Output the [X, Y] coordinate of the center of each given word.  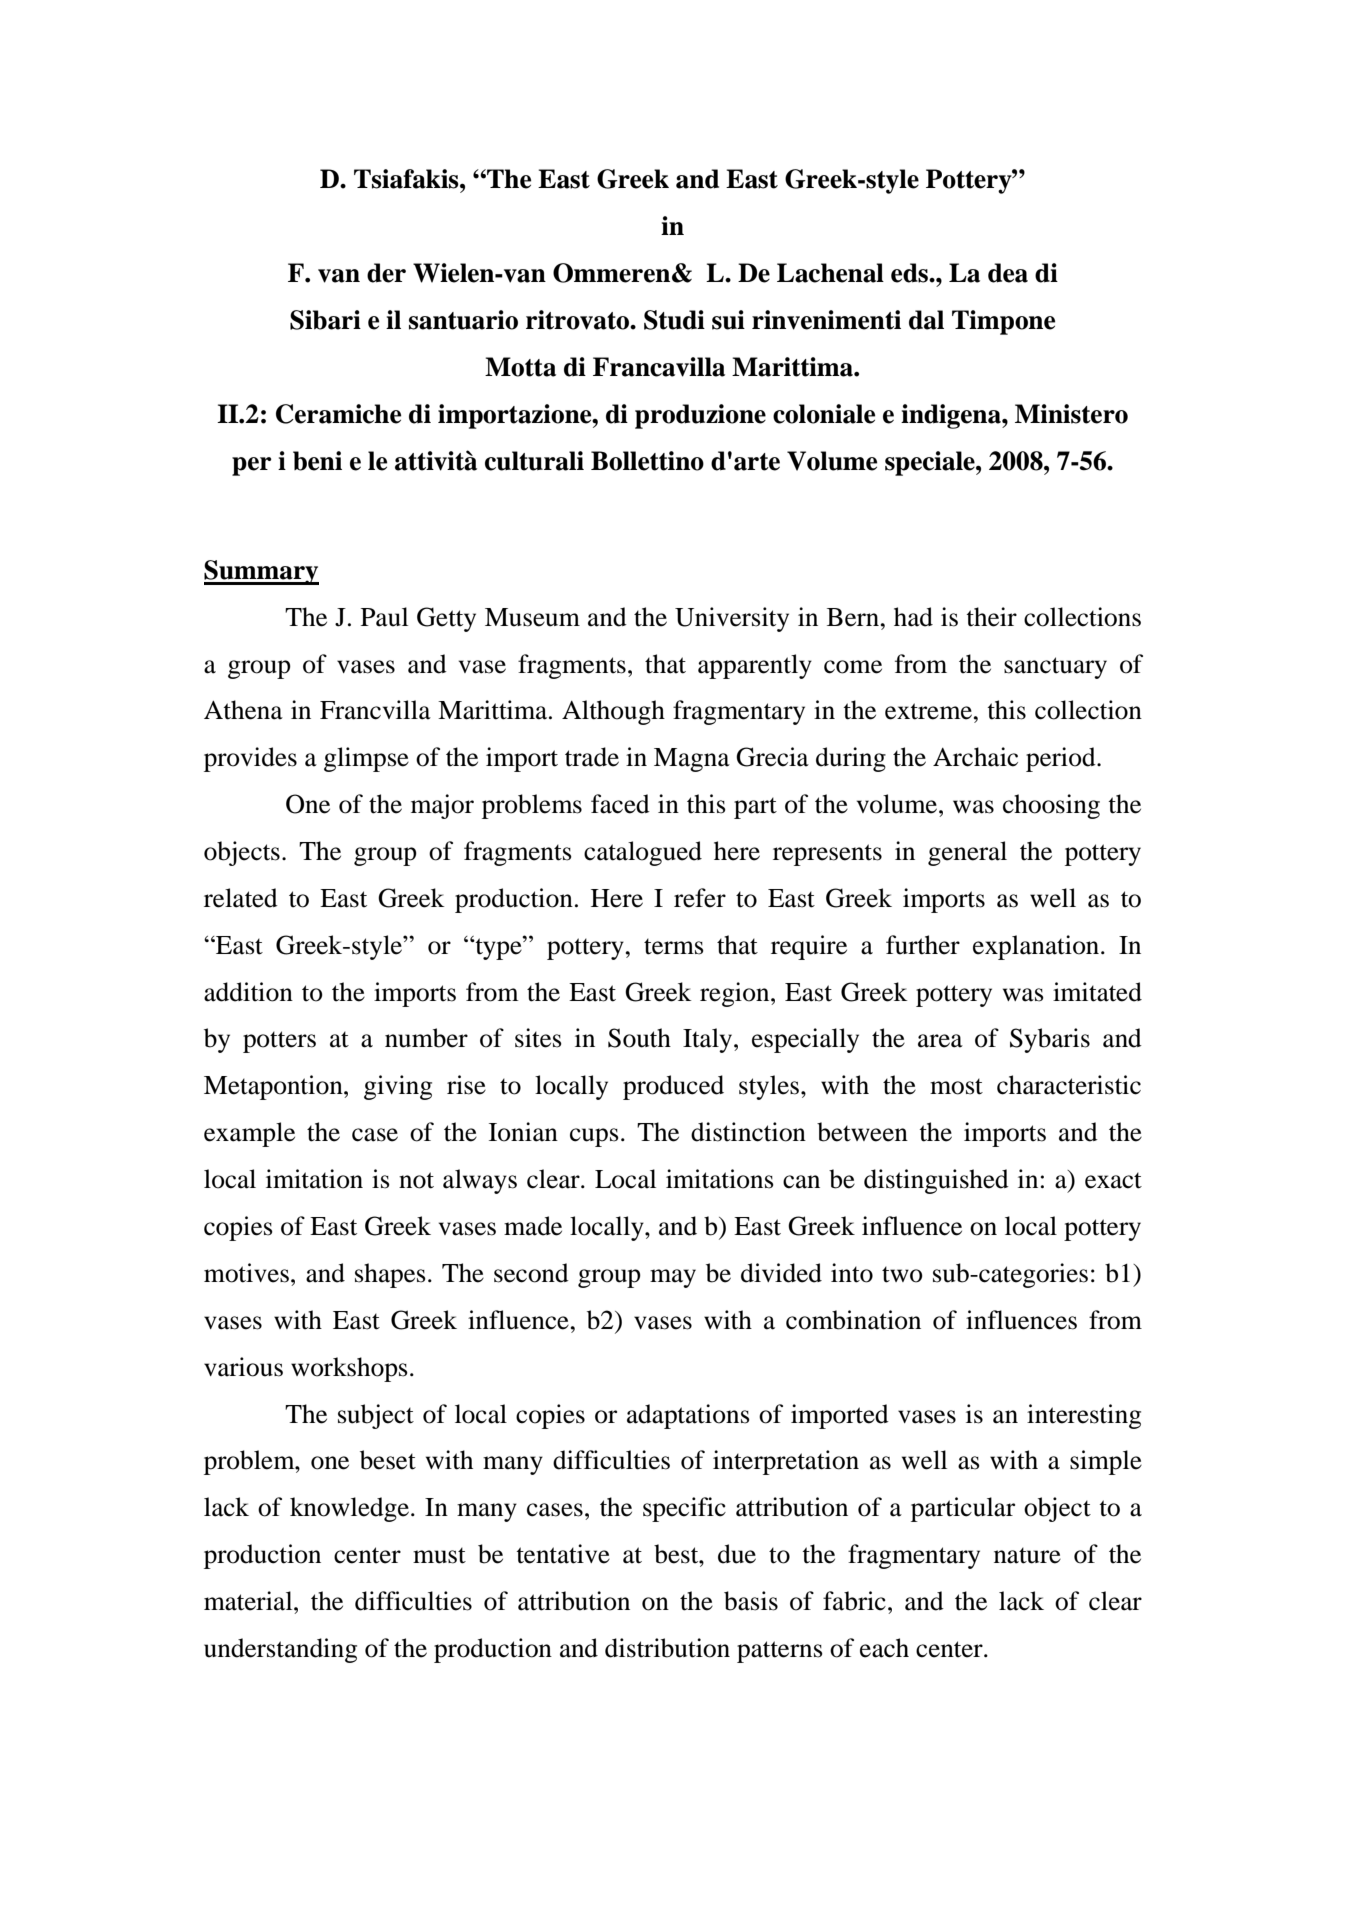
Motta [520, 367]
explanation [1037, 947]
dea [1008, 273]
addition [248, 992]
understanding [280, 1650]
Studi [674, 320]
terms [674, 946]
